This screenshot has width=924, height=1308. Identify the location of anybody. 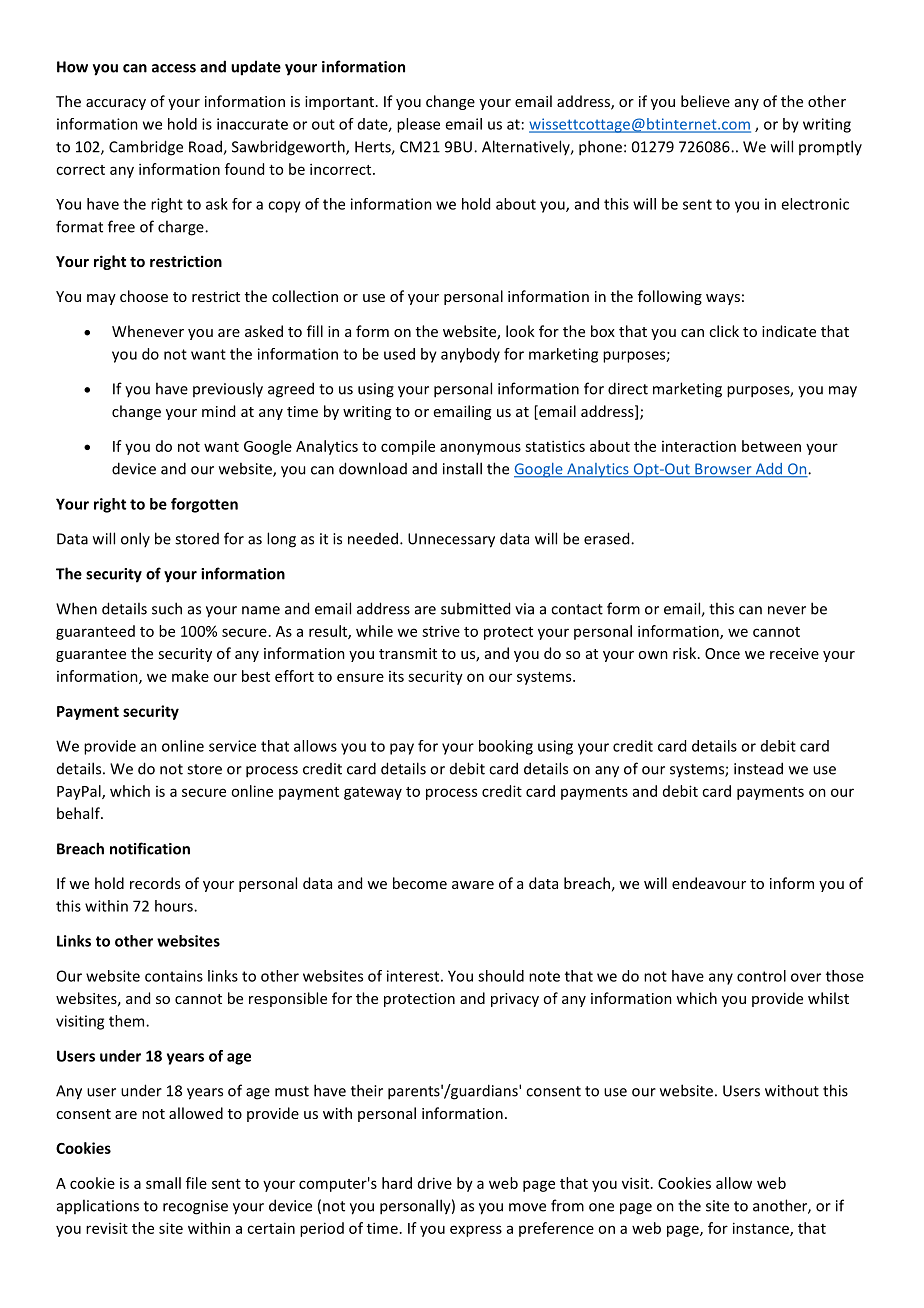
(470, 355).
